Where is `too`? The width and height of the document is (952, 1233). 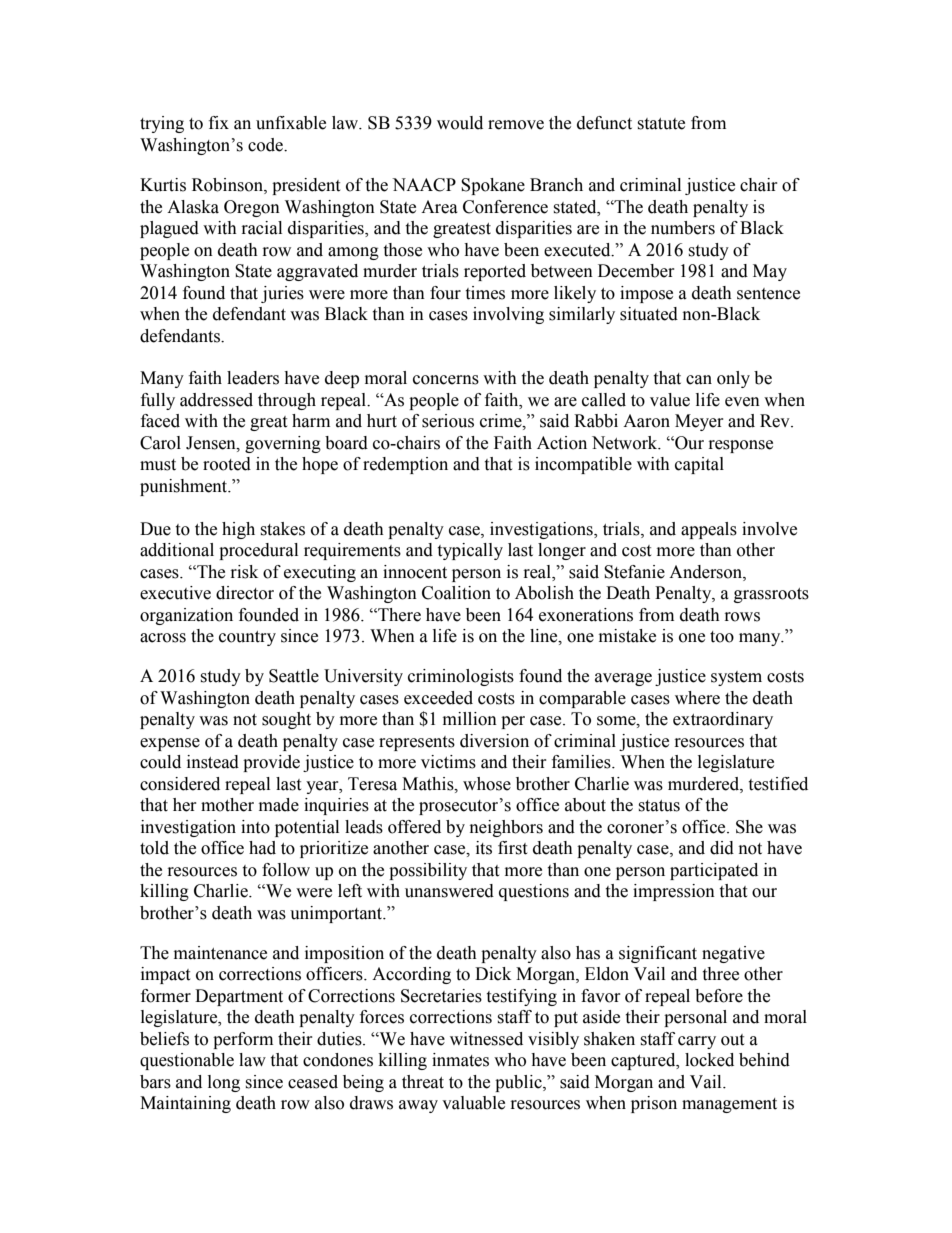 too is located at coordinates (722, 637).
